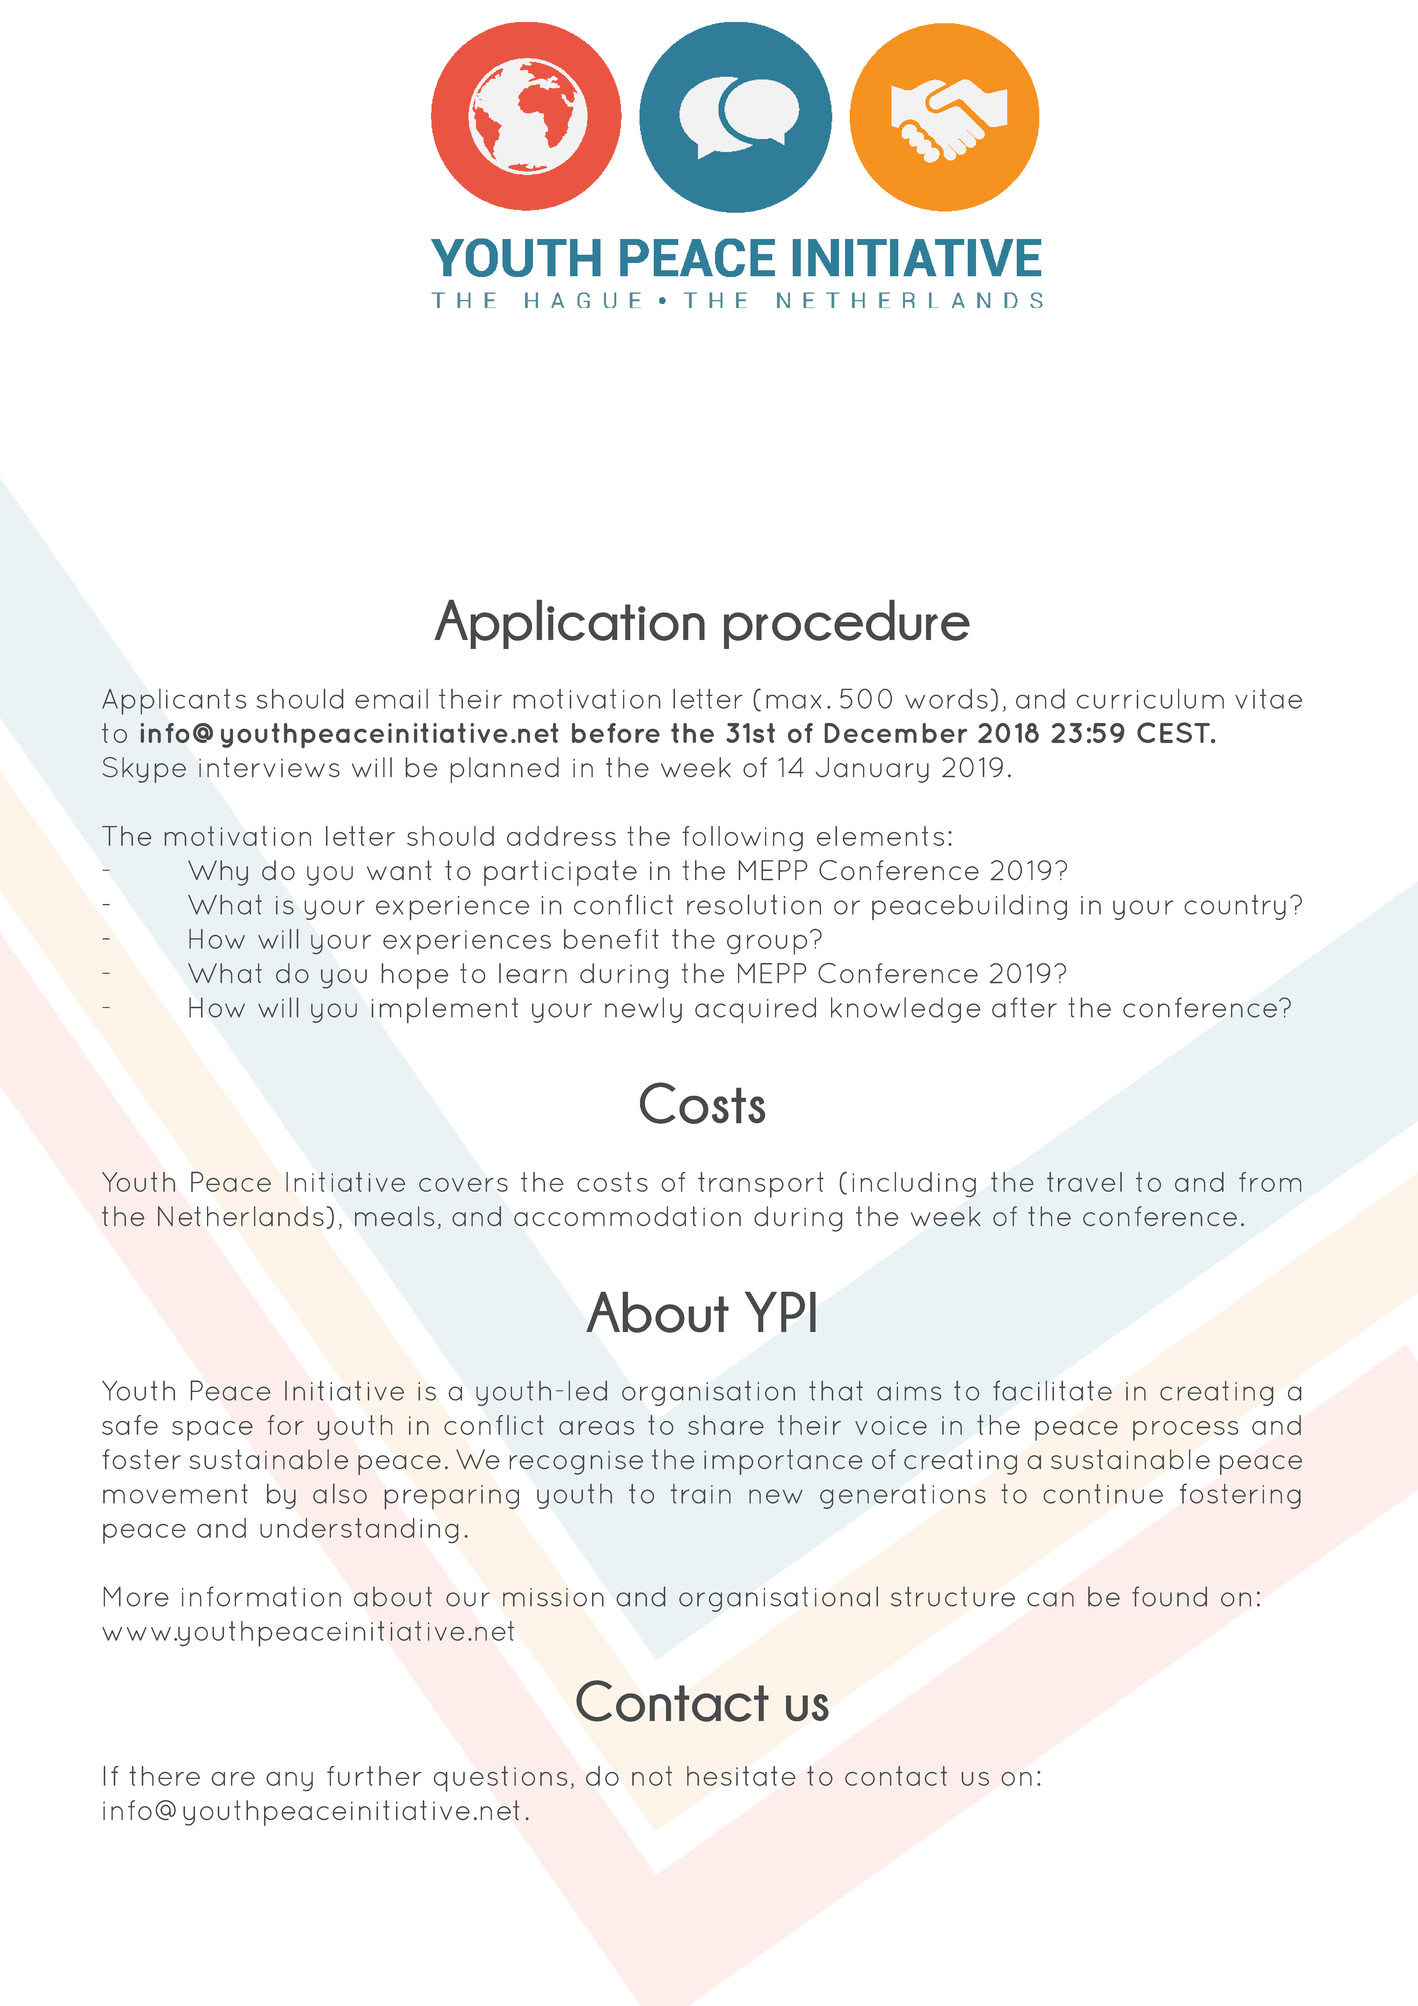 The image size is (1418, 2006). Describe the element at coordinates (340, 1493) in the page. I see `also` at that location.
